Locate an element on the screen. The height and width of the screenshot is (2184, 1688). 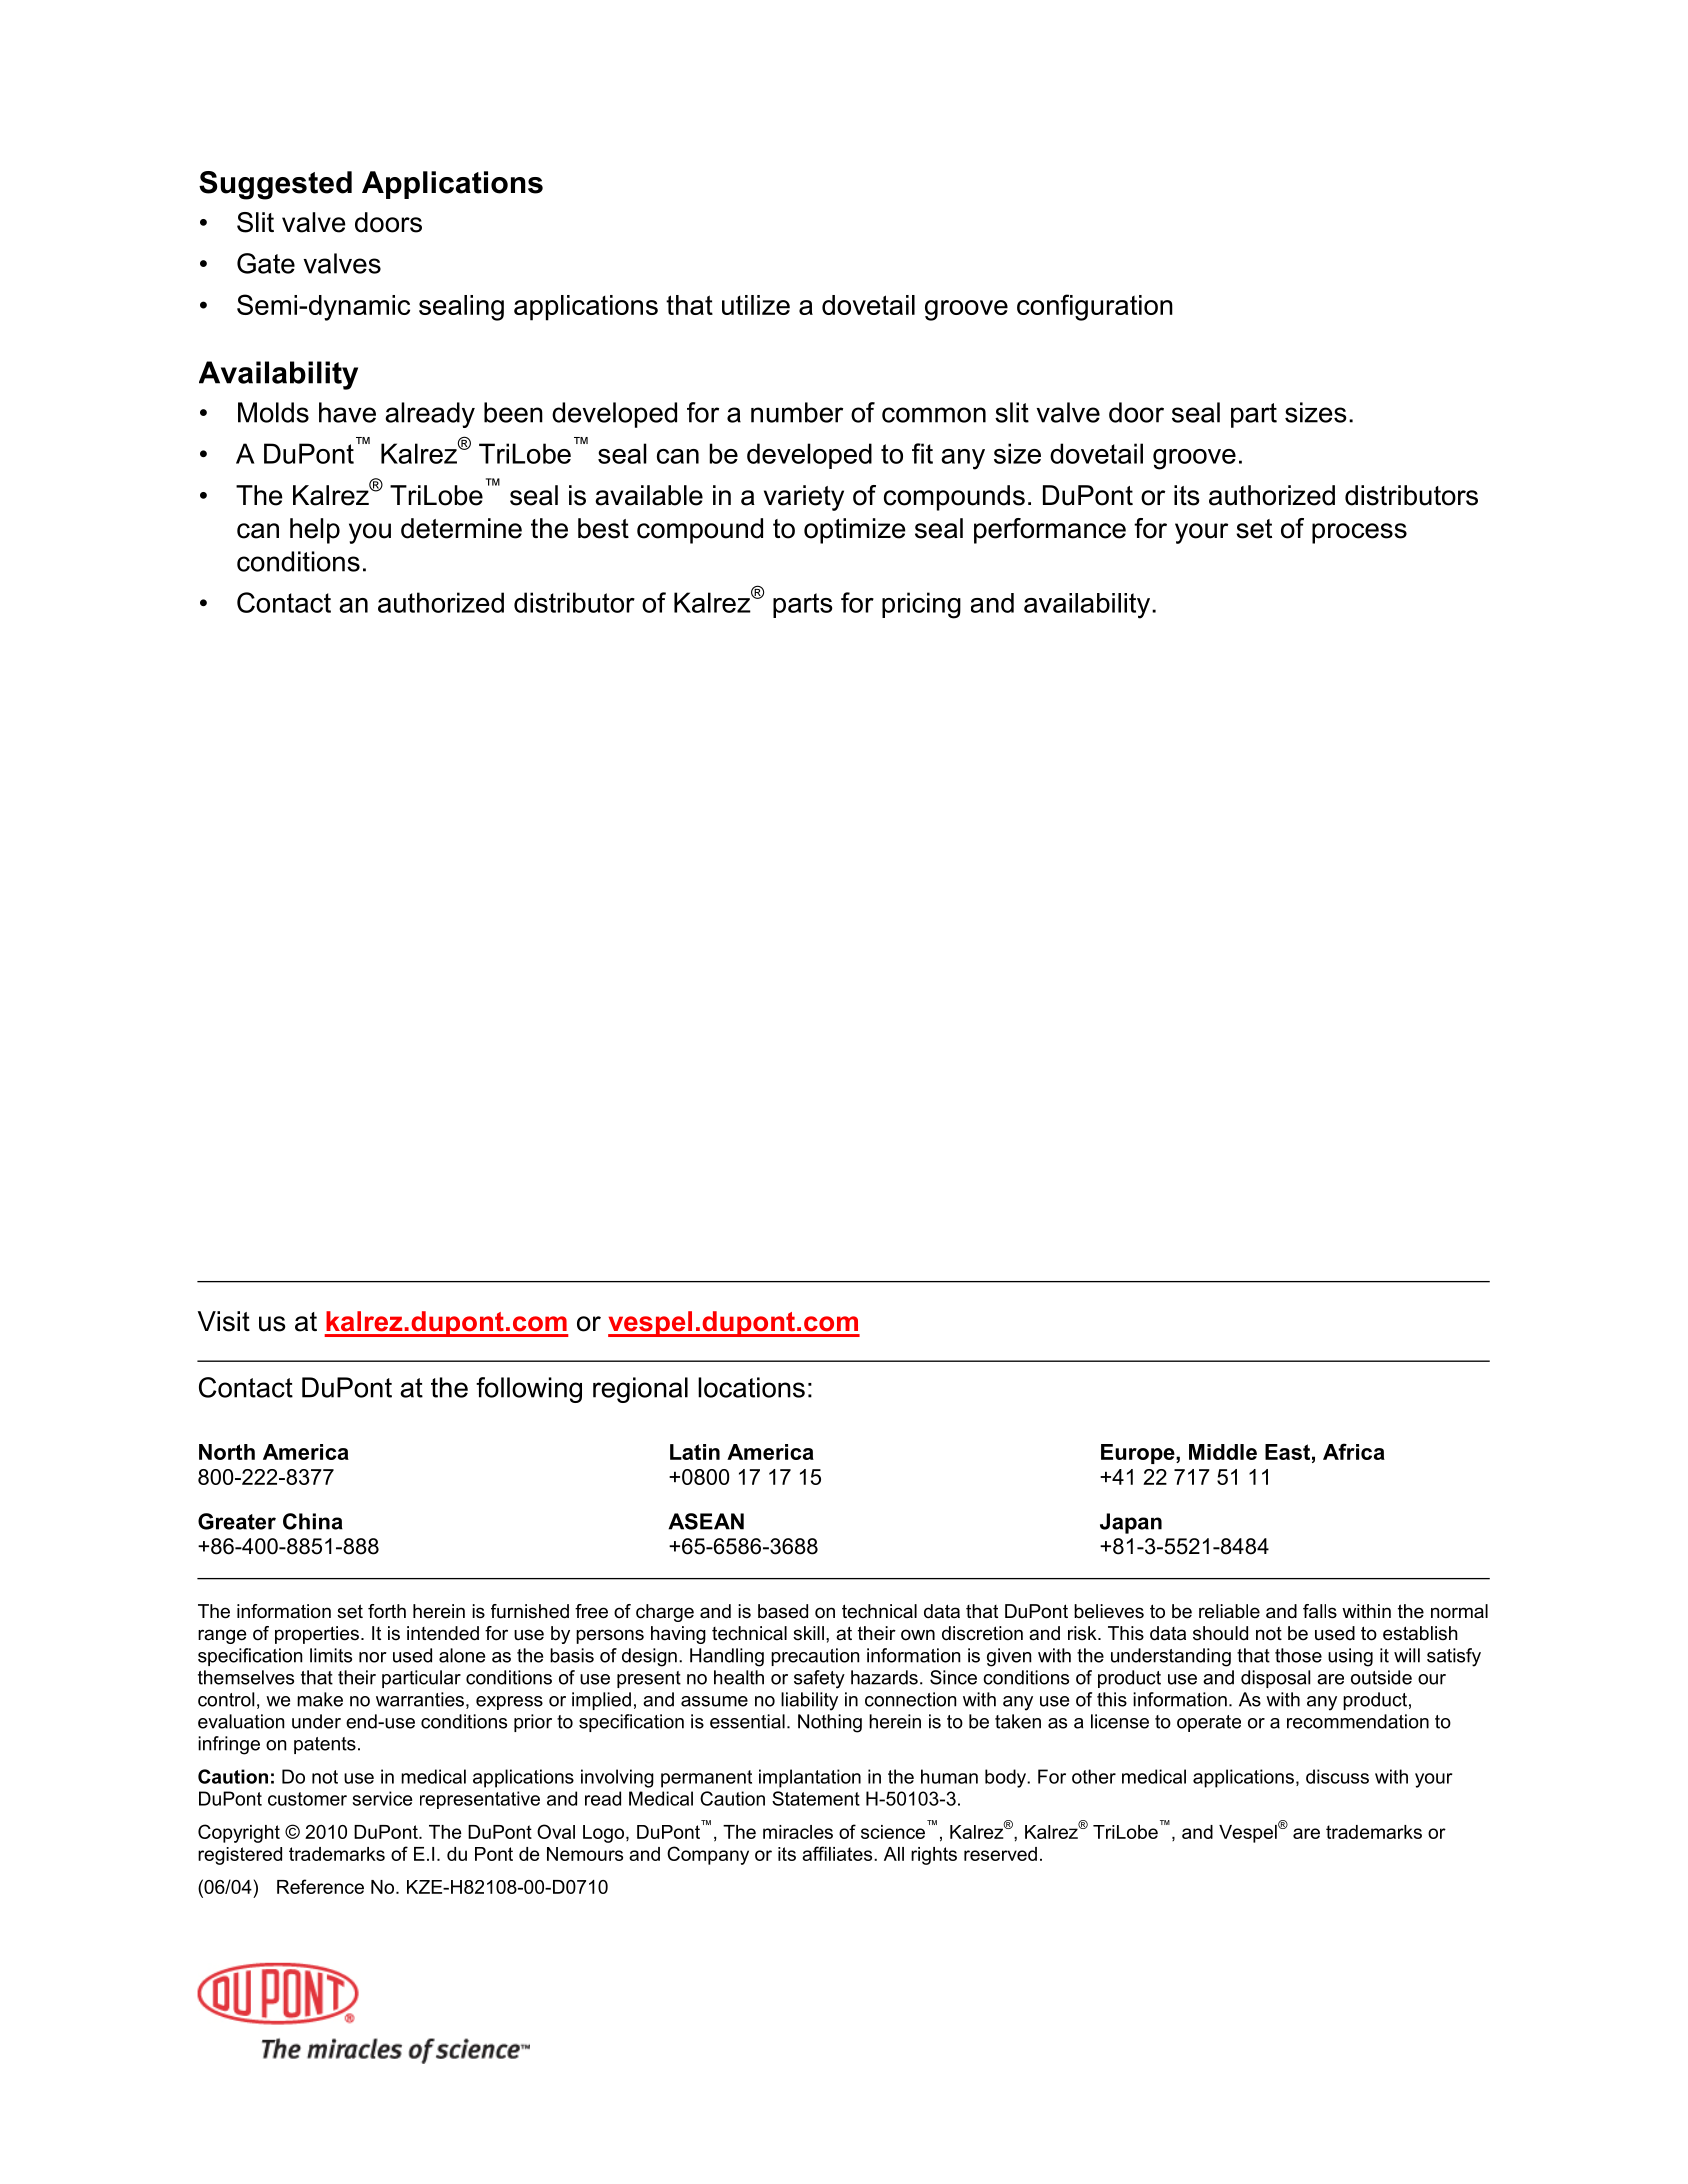
process is located at coordinates (1359, 533).
